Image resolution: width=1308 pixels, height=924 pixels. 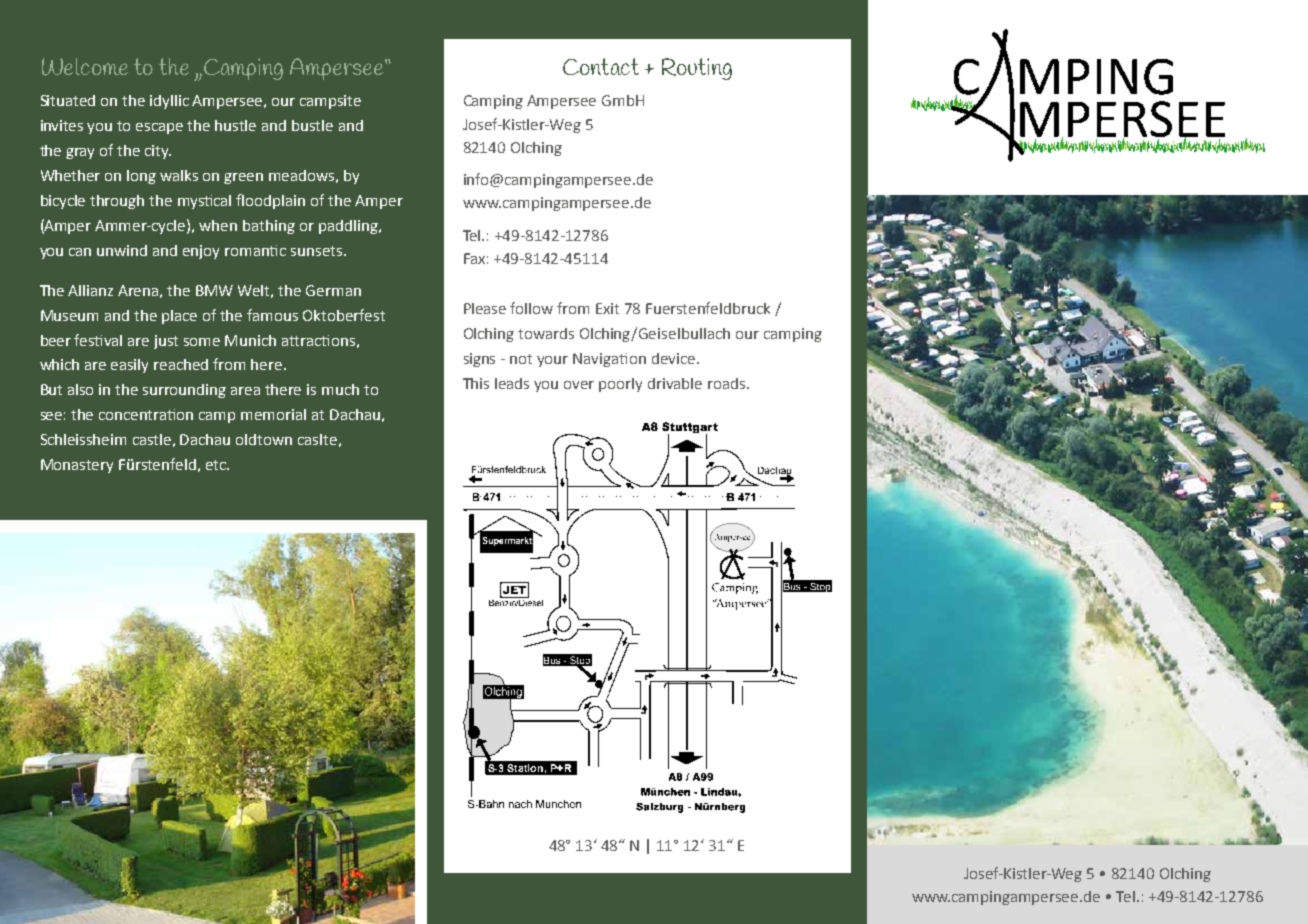 I want to click on etc, so click(x=217, y=465).
